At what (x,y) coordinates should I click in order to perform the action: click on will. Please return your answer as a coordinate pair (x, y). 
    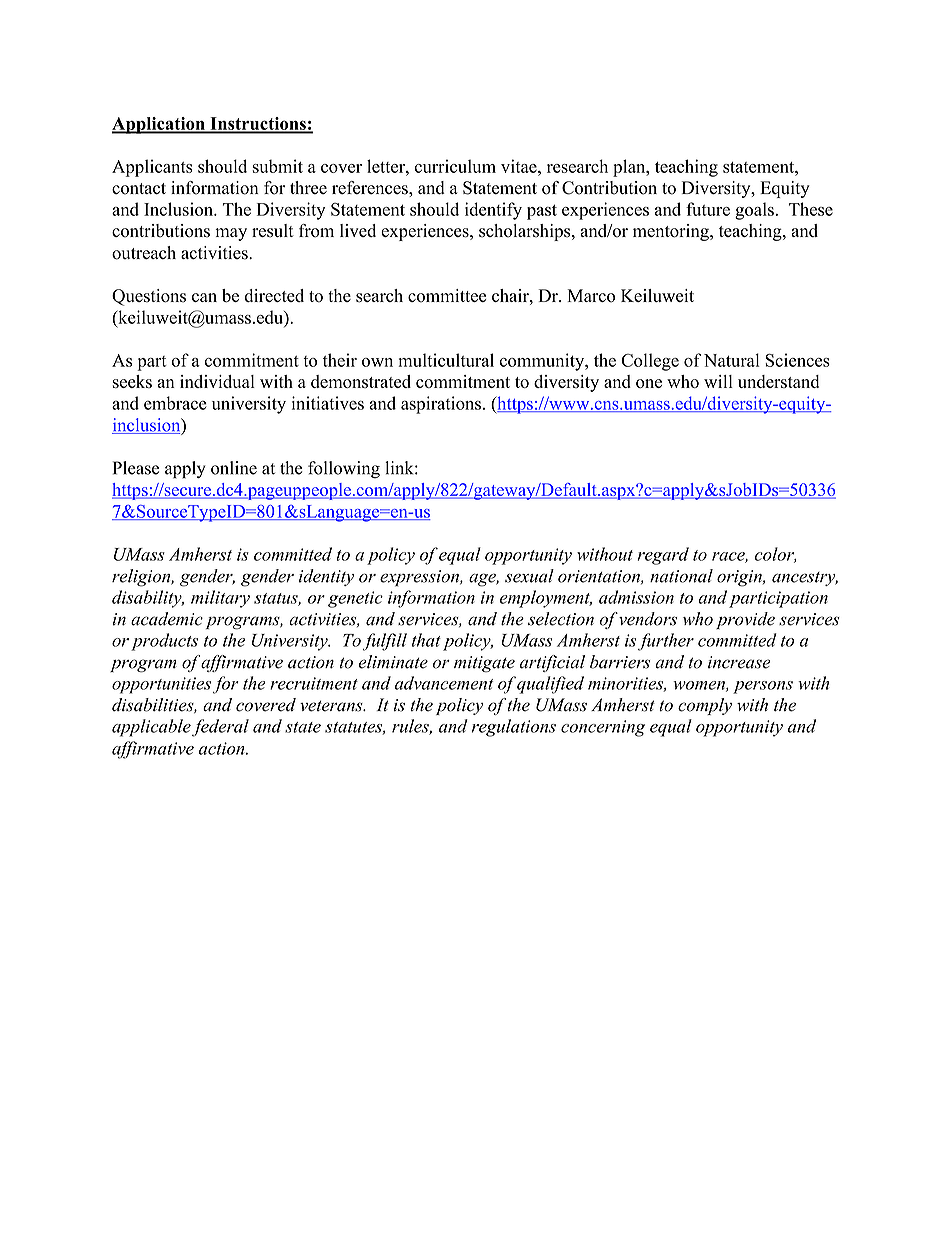
    Looking at the image, I should click on (718, 381).
